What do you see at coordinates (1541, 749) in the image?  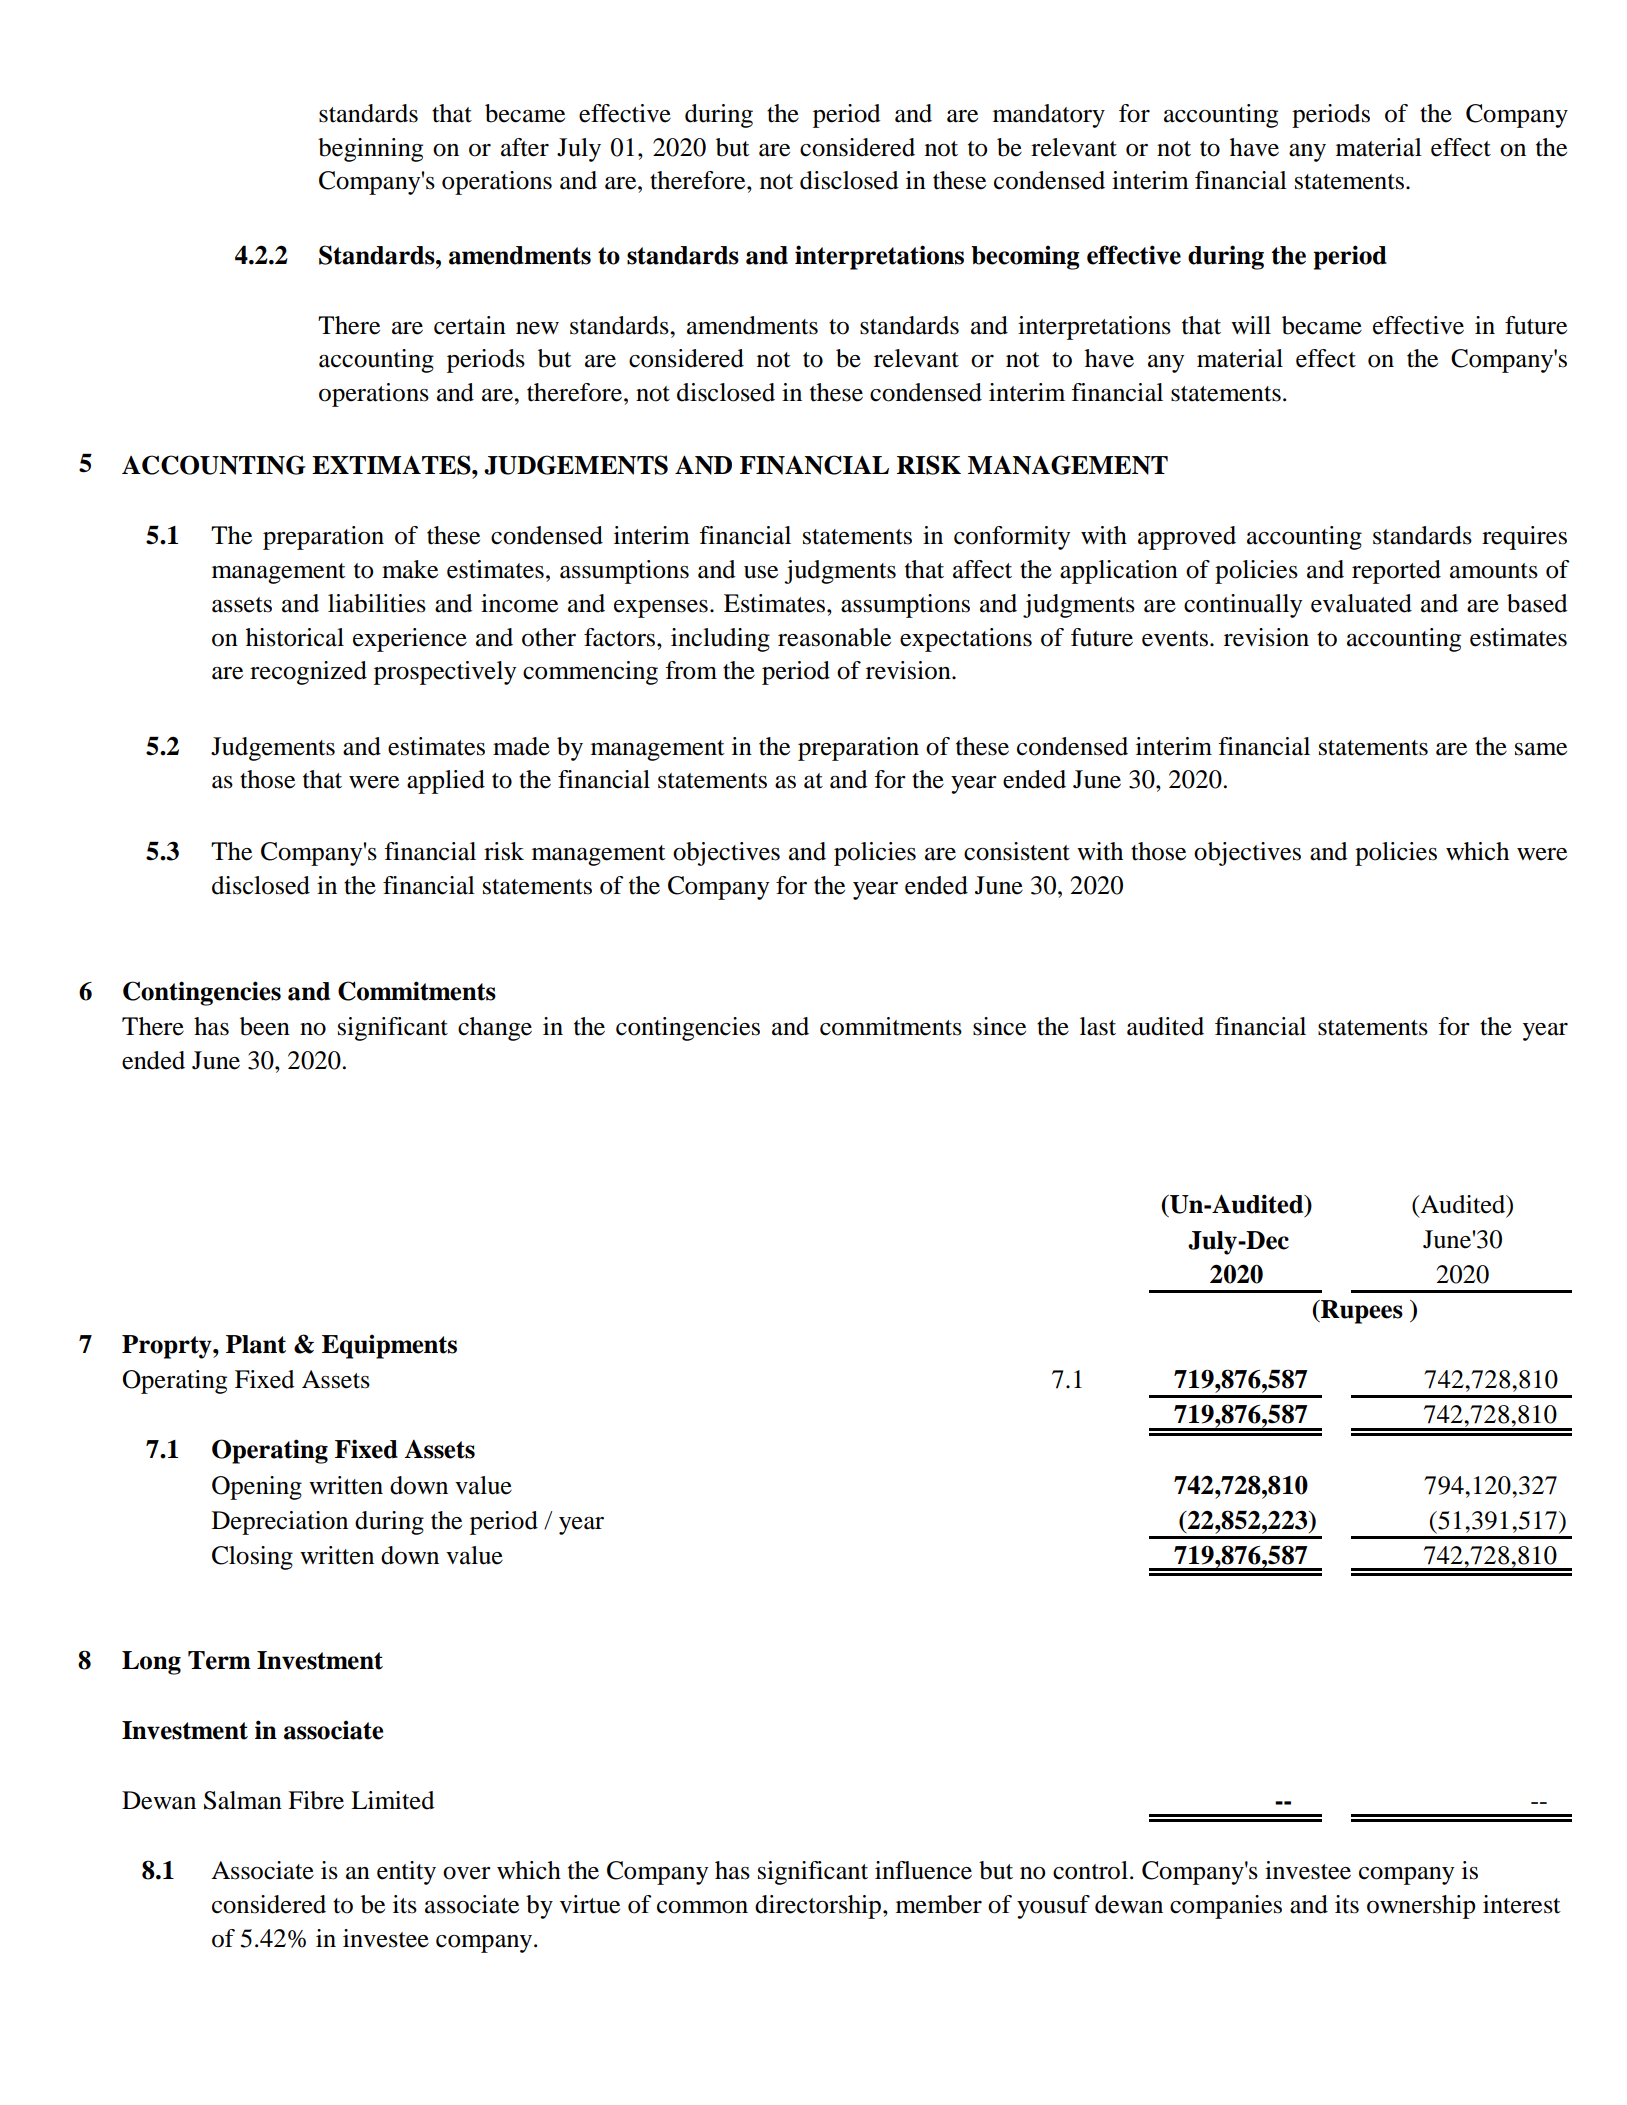 I see `same` at bounding box center [1541, 749].
